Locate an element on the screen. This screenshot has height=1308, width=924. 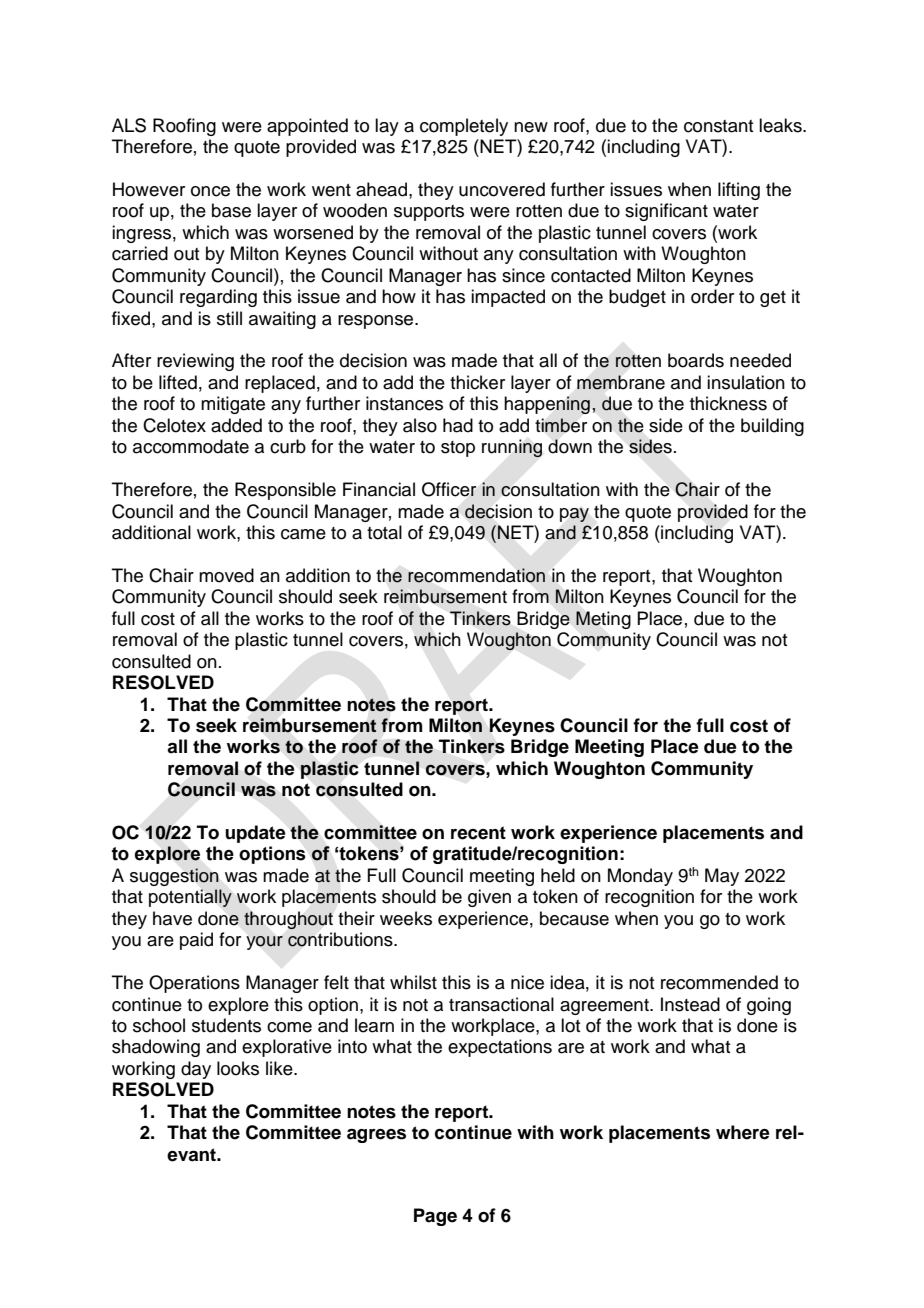
constant is located at coordinates (718, 126).
